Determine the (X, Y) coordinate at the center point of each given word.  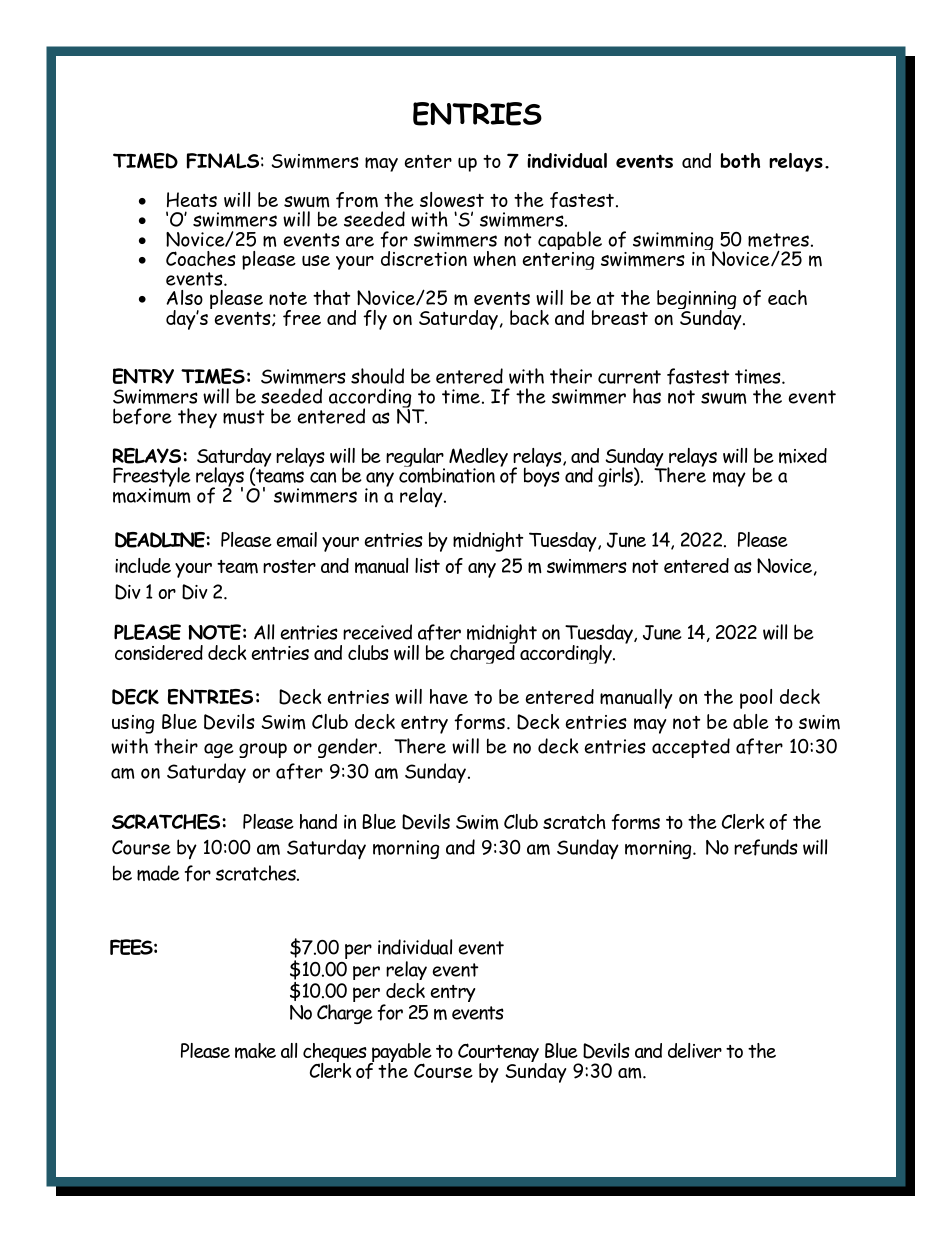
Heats (192, 199)
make (255, 1051)
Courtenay (498, 1054)
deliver (695, 1050)
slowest (452, 199)
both (740, 160)
